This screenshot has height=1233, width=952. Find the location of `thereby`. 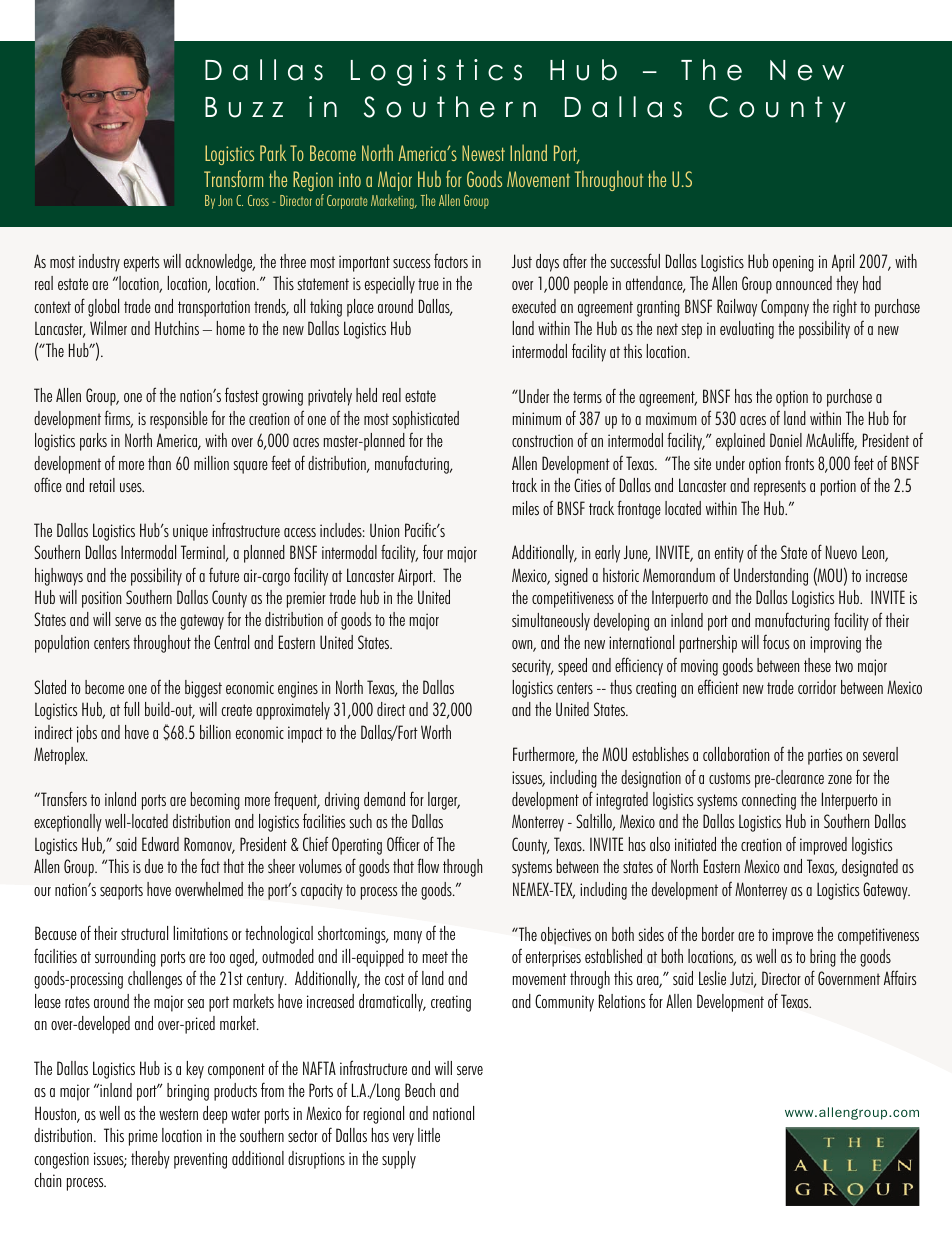

thereby is located at coordinates (150, 1160).
